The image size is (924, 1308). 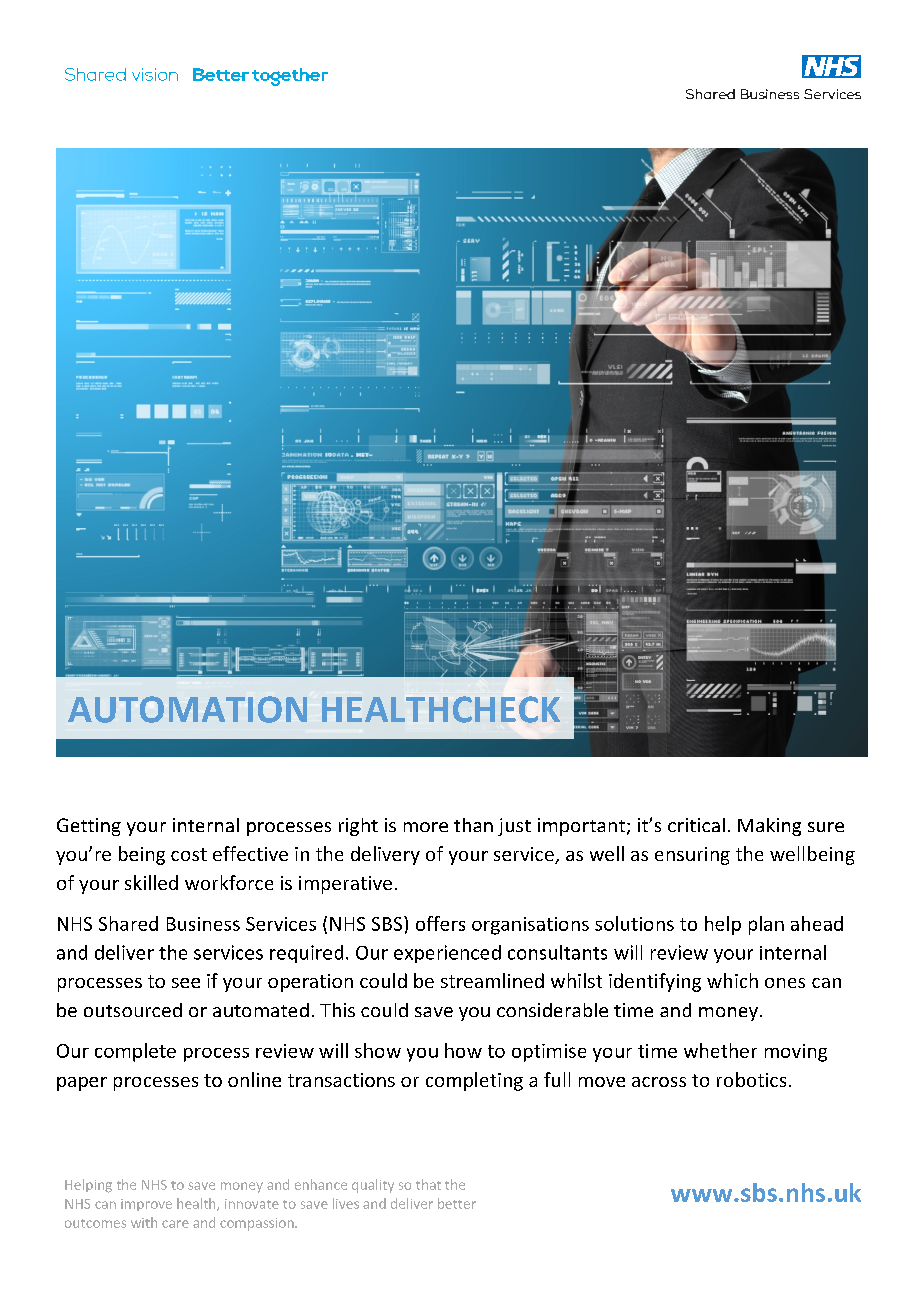 What do you see at coordinates (473, 825) in the screenshot?
I see `than` at bounding box center [473, 825].
